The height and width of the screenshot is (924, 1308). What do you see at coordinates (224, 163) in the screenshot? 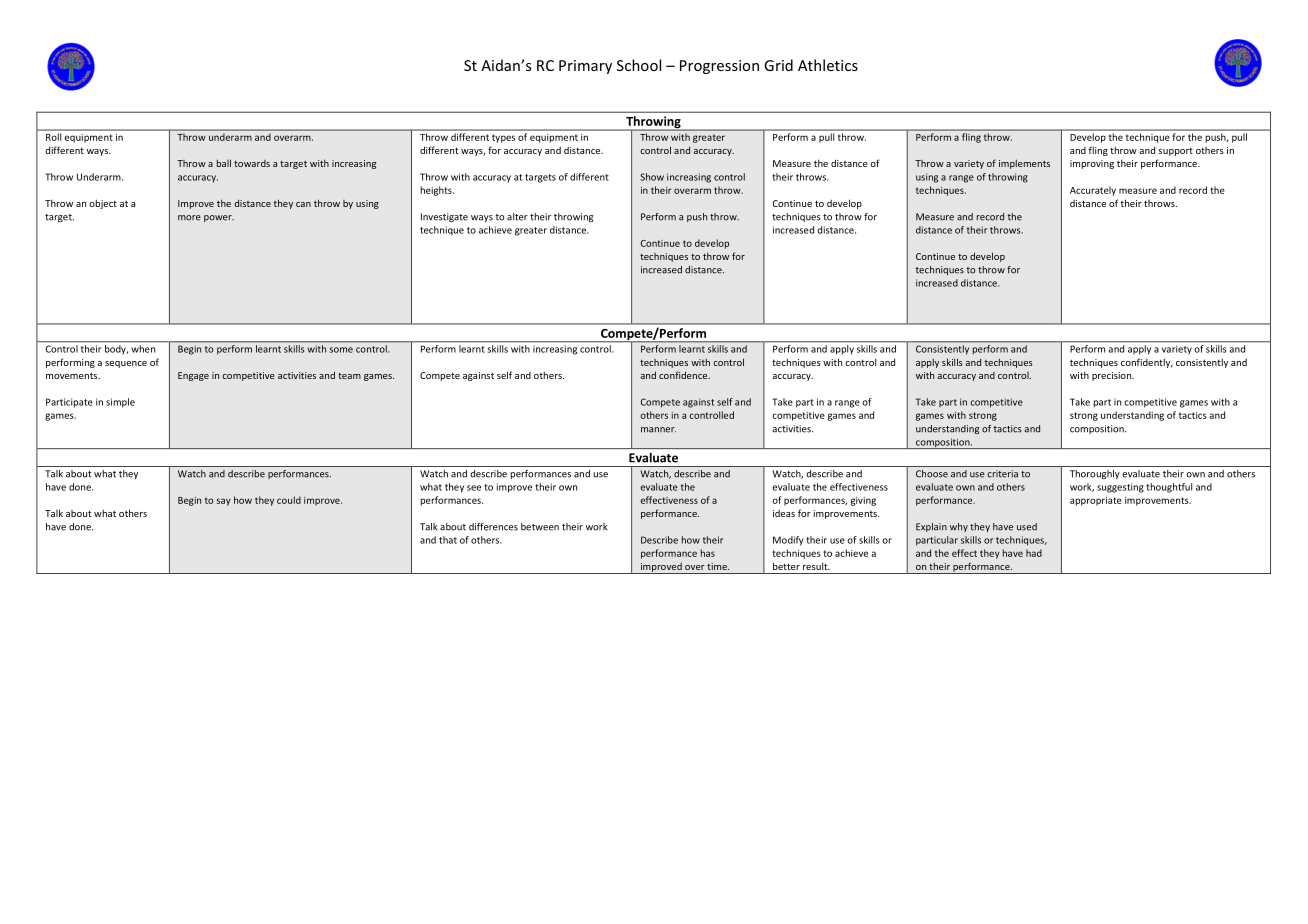
I see `ball` at bounding box center [224, 163].
